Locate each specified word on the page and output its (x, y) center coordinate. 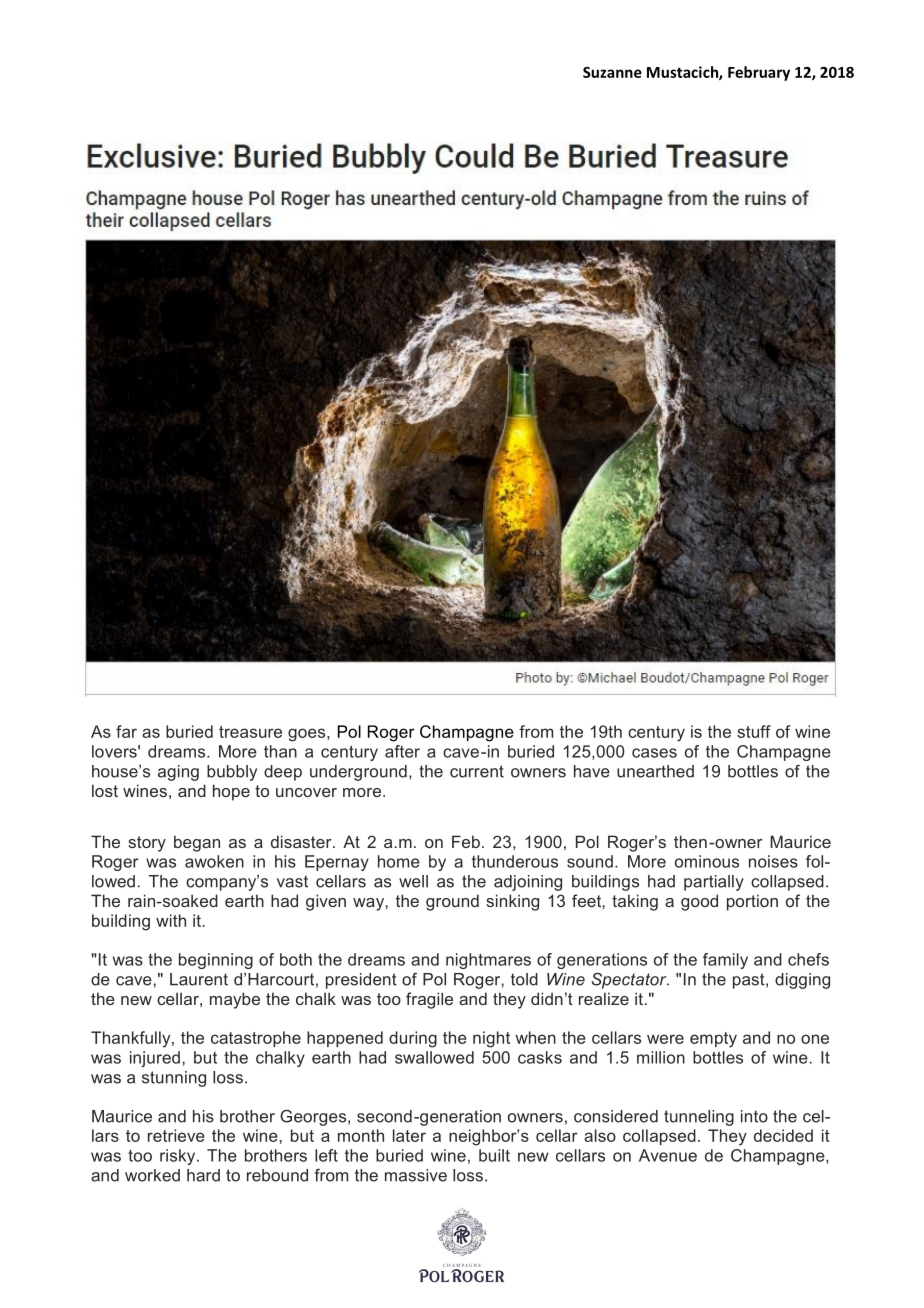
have (592, 771)
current (477, 771)
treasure (250, 732)
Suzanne (612, 72)
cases (654, 753)
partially (714, 883)
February (759, 73)
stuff (754, 731)
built (494, 1155)
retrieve (176, 1135)
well (413, 881)
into (754, 1116)
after (402, 751)
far (126, 731)
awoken (214, 861)
